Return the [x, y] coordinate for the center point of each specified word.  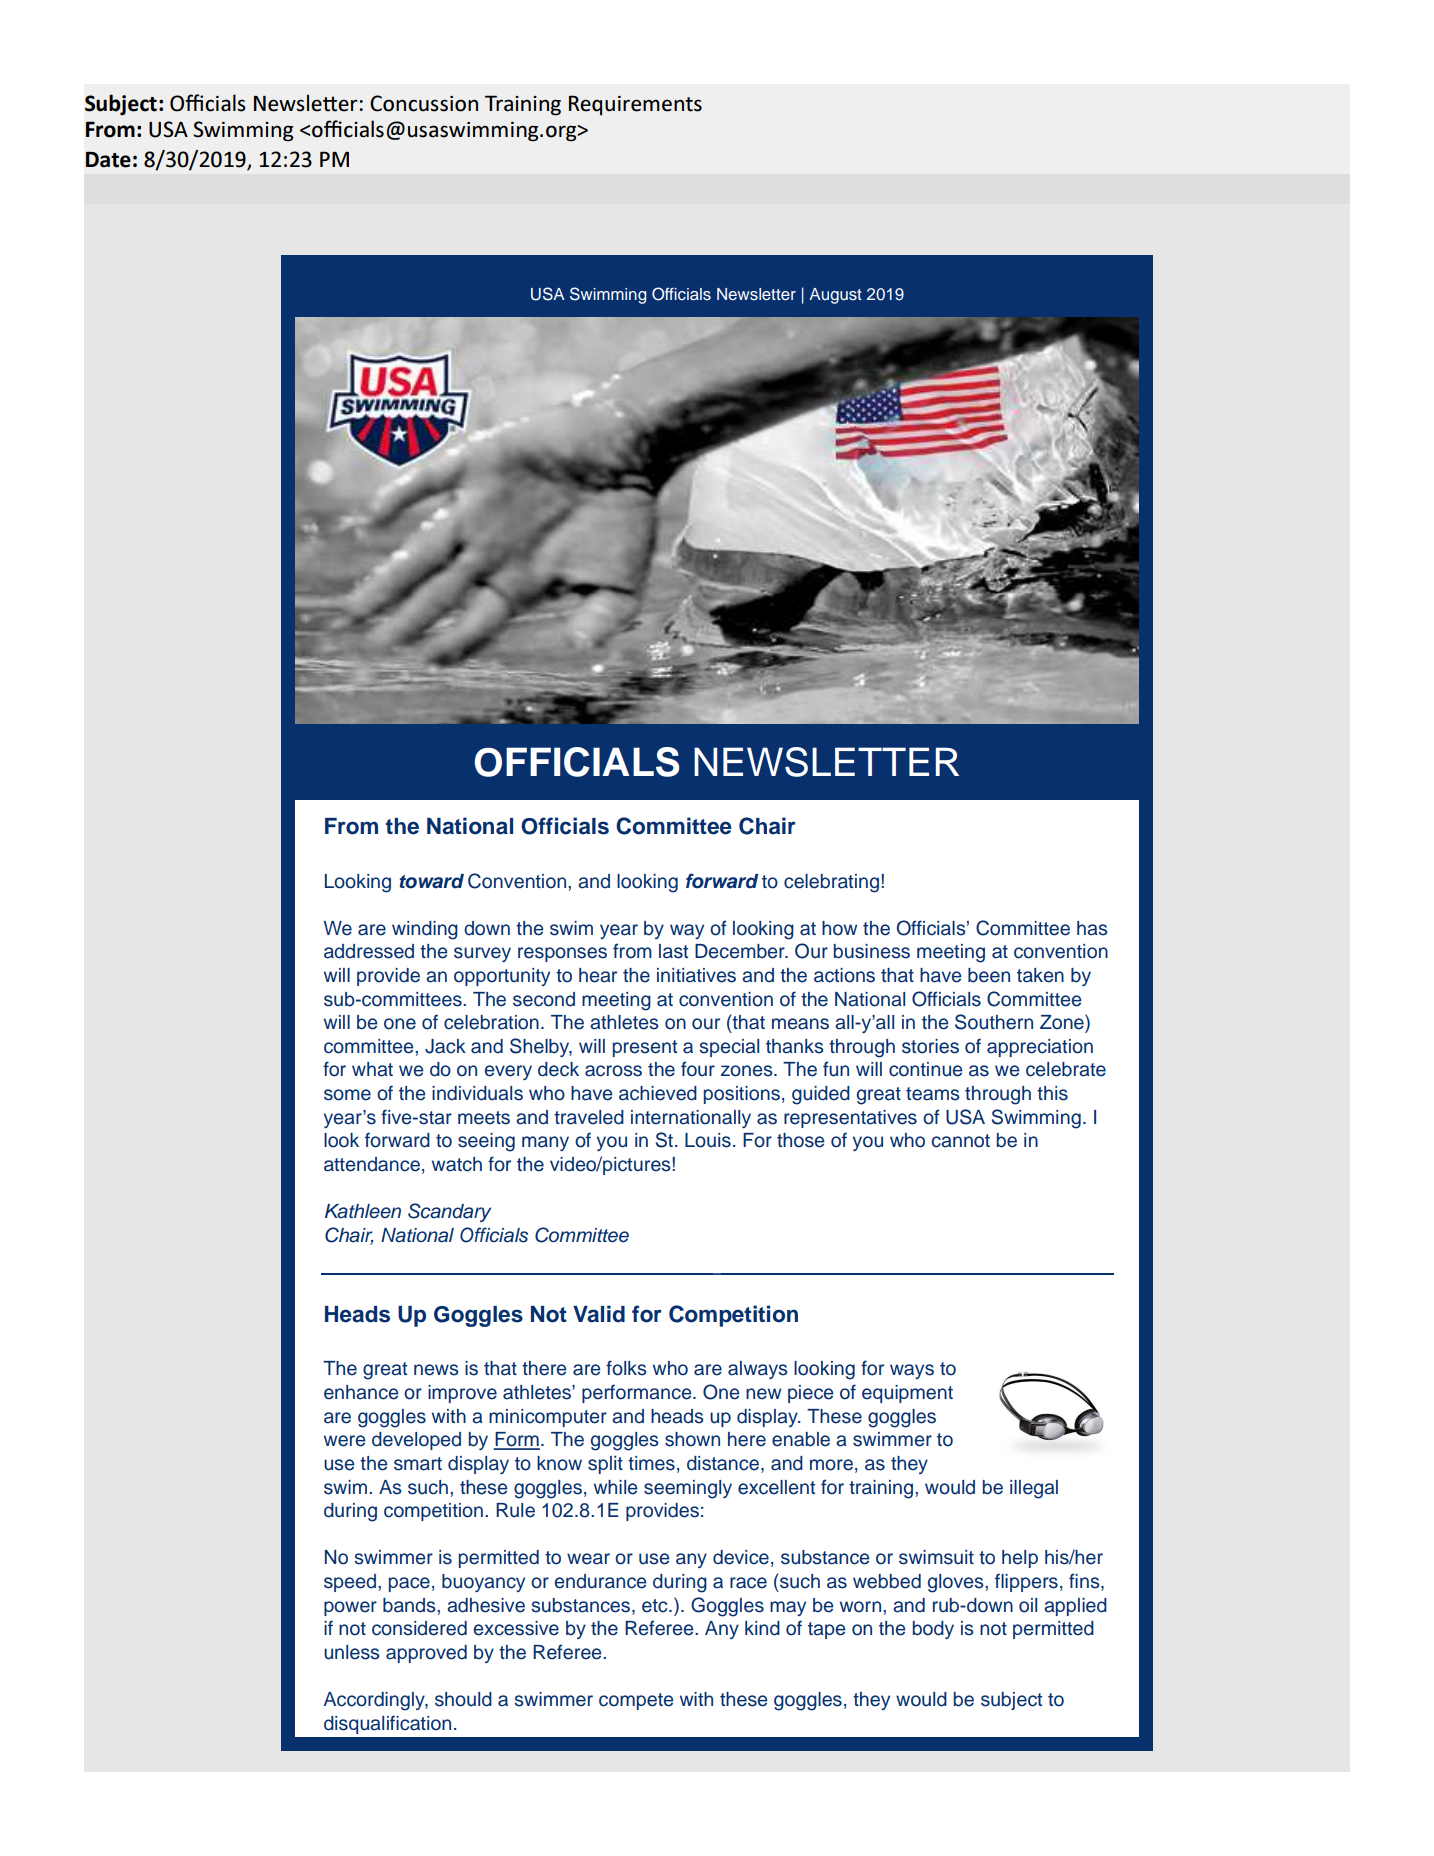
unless [352, 1652]
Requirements [635, 105]
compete [636, 1701]
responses [562, 954]
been [989, 975]
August [835, 296]
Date [108, 159]
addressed [369, 951]
